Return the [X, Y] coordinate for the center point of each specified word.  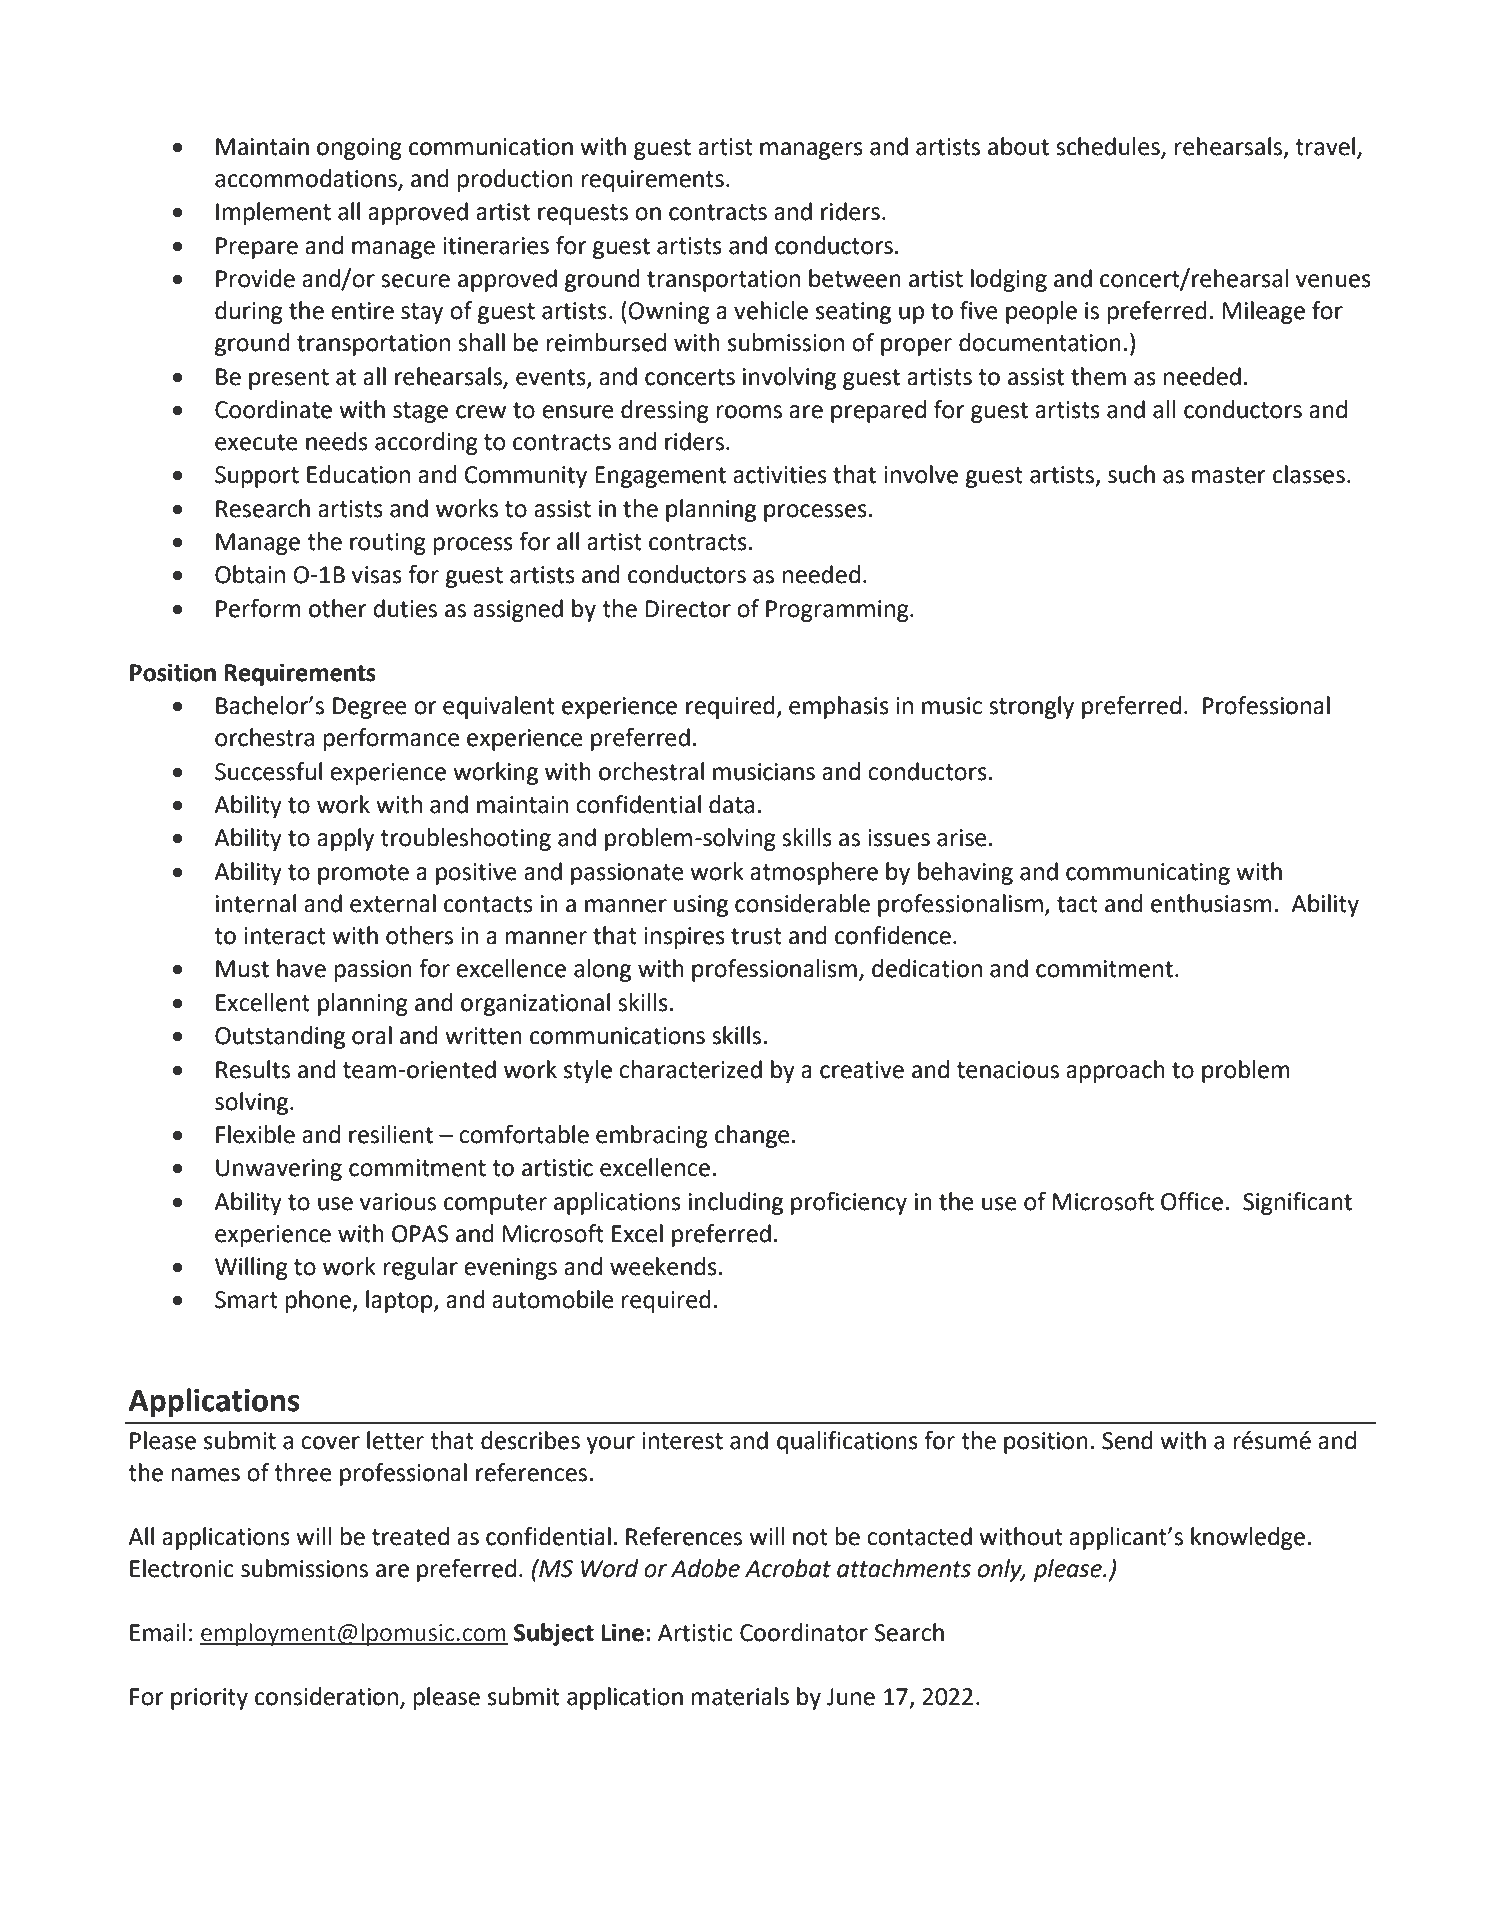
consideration [326, 1696]
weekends [663, 1266]
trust [756, 936]
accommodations [307, 179]
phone [319, 1301]
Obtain [250, 574]
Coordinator [804, 1632]
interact [285, 936]
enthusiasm [1211, 903]
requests [583, 214]
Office [1192, 1201]
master [1228, 475]
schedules [1109, 147]
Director [688, 609]
